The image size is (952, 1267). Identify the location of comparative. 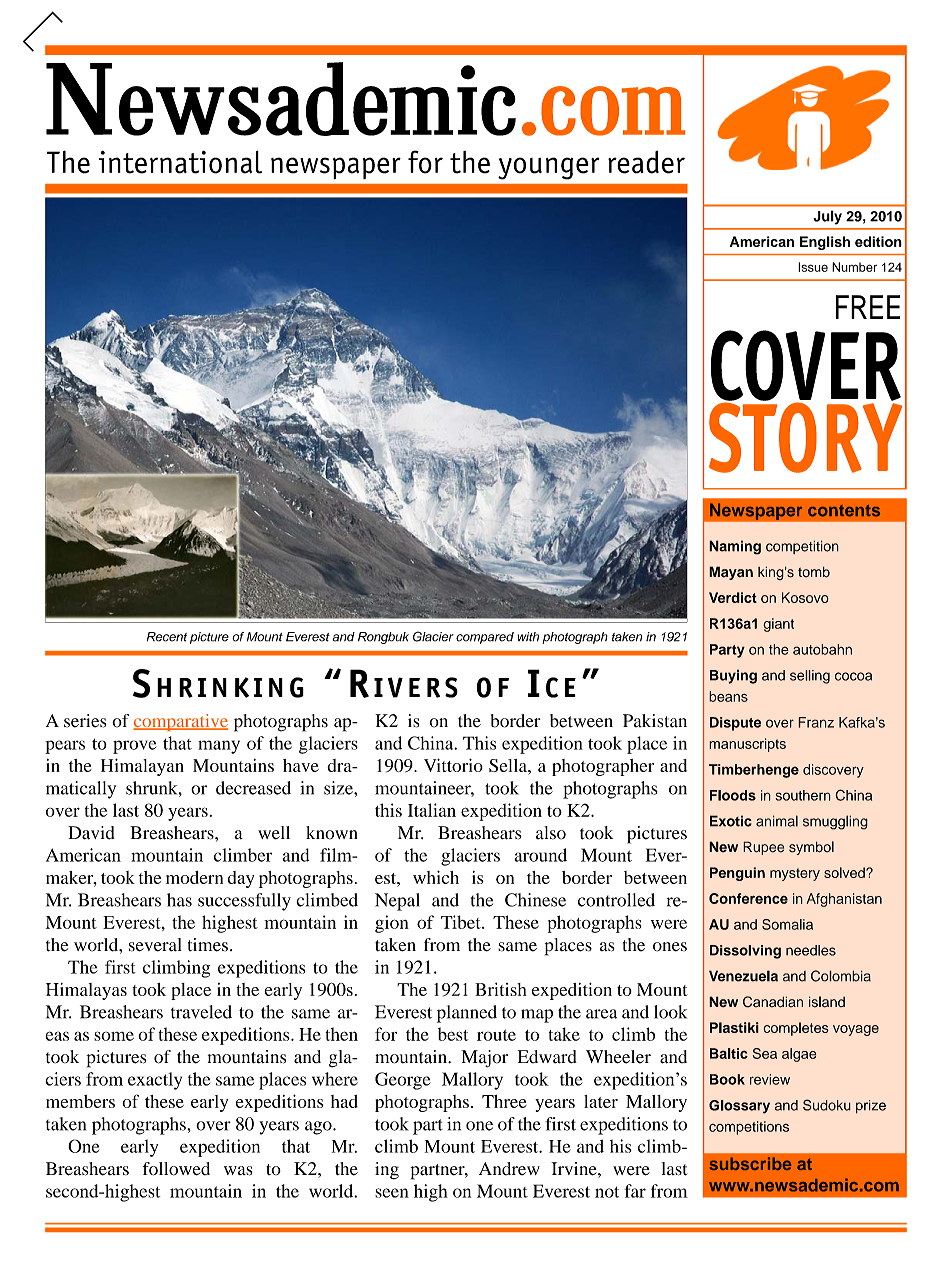
(180, 722).
